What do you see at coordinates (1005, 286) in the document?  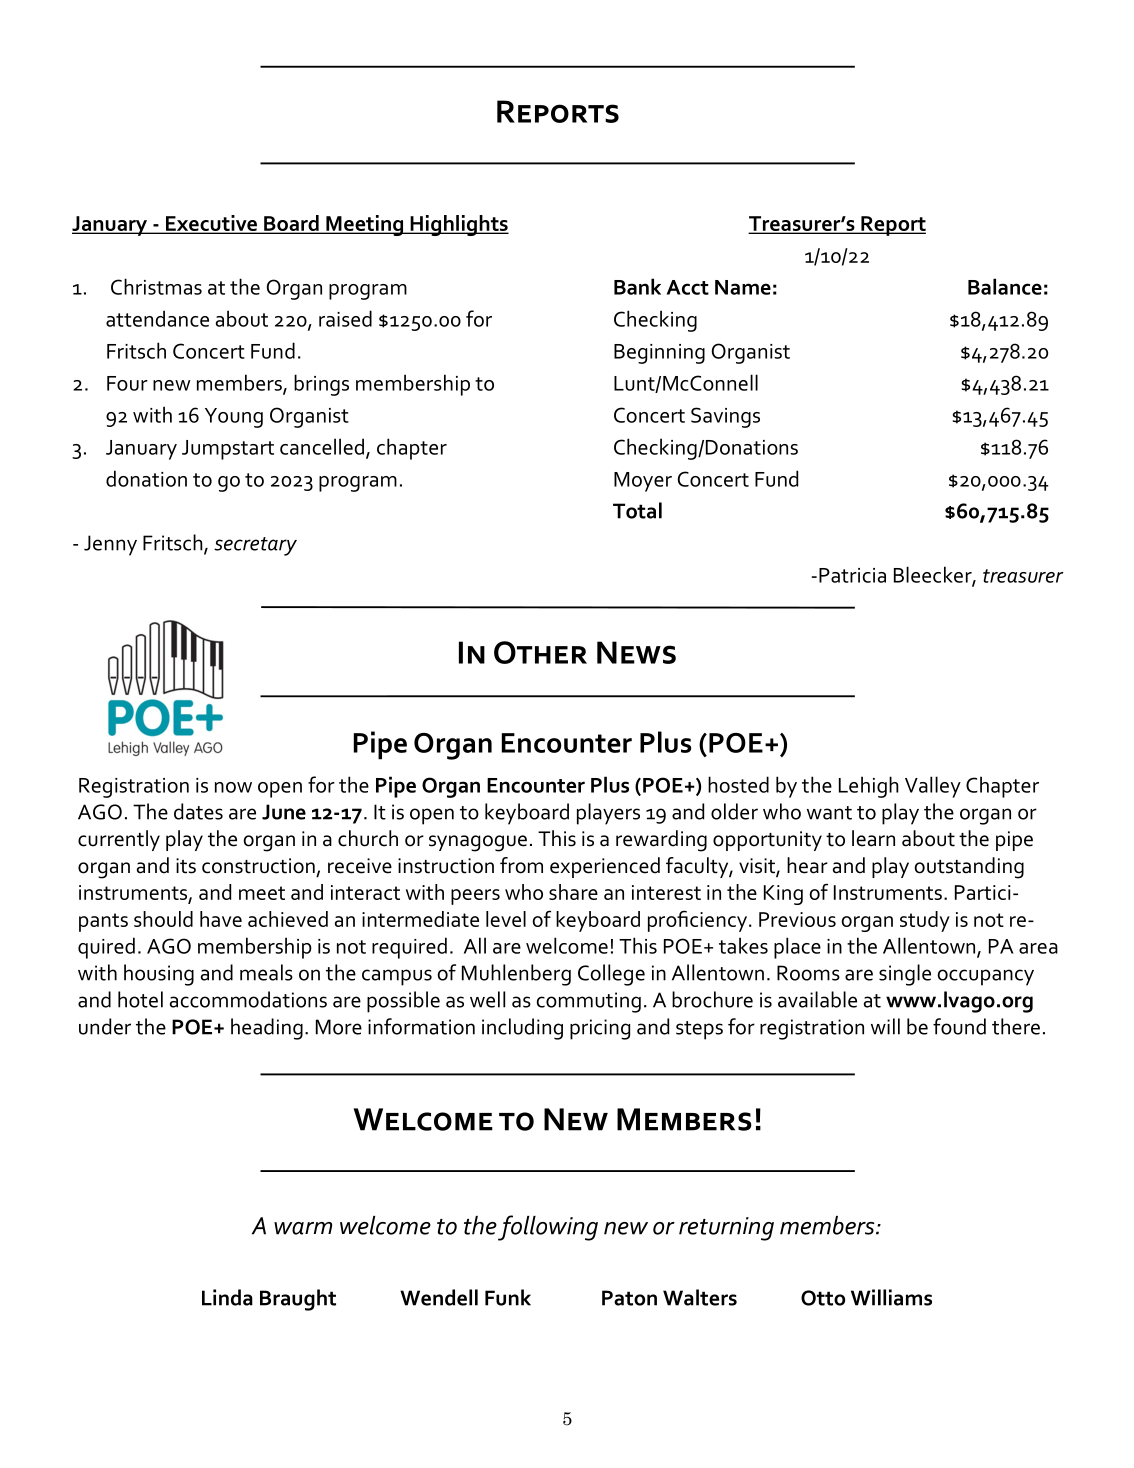 I see `Balance` at bounding box center [1005, 286].
